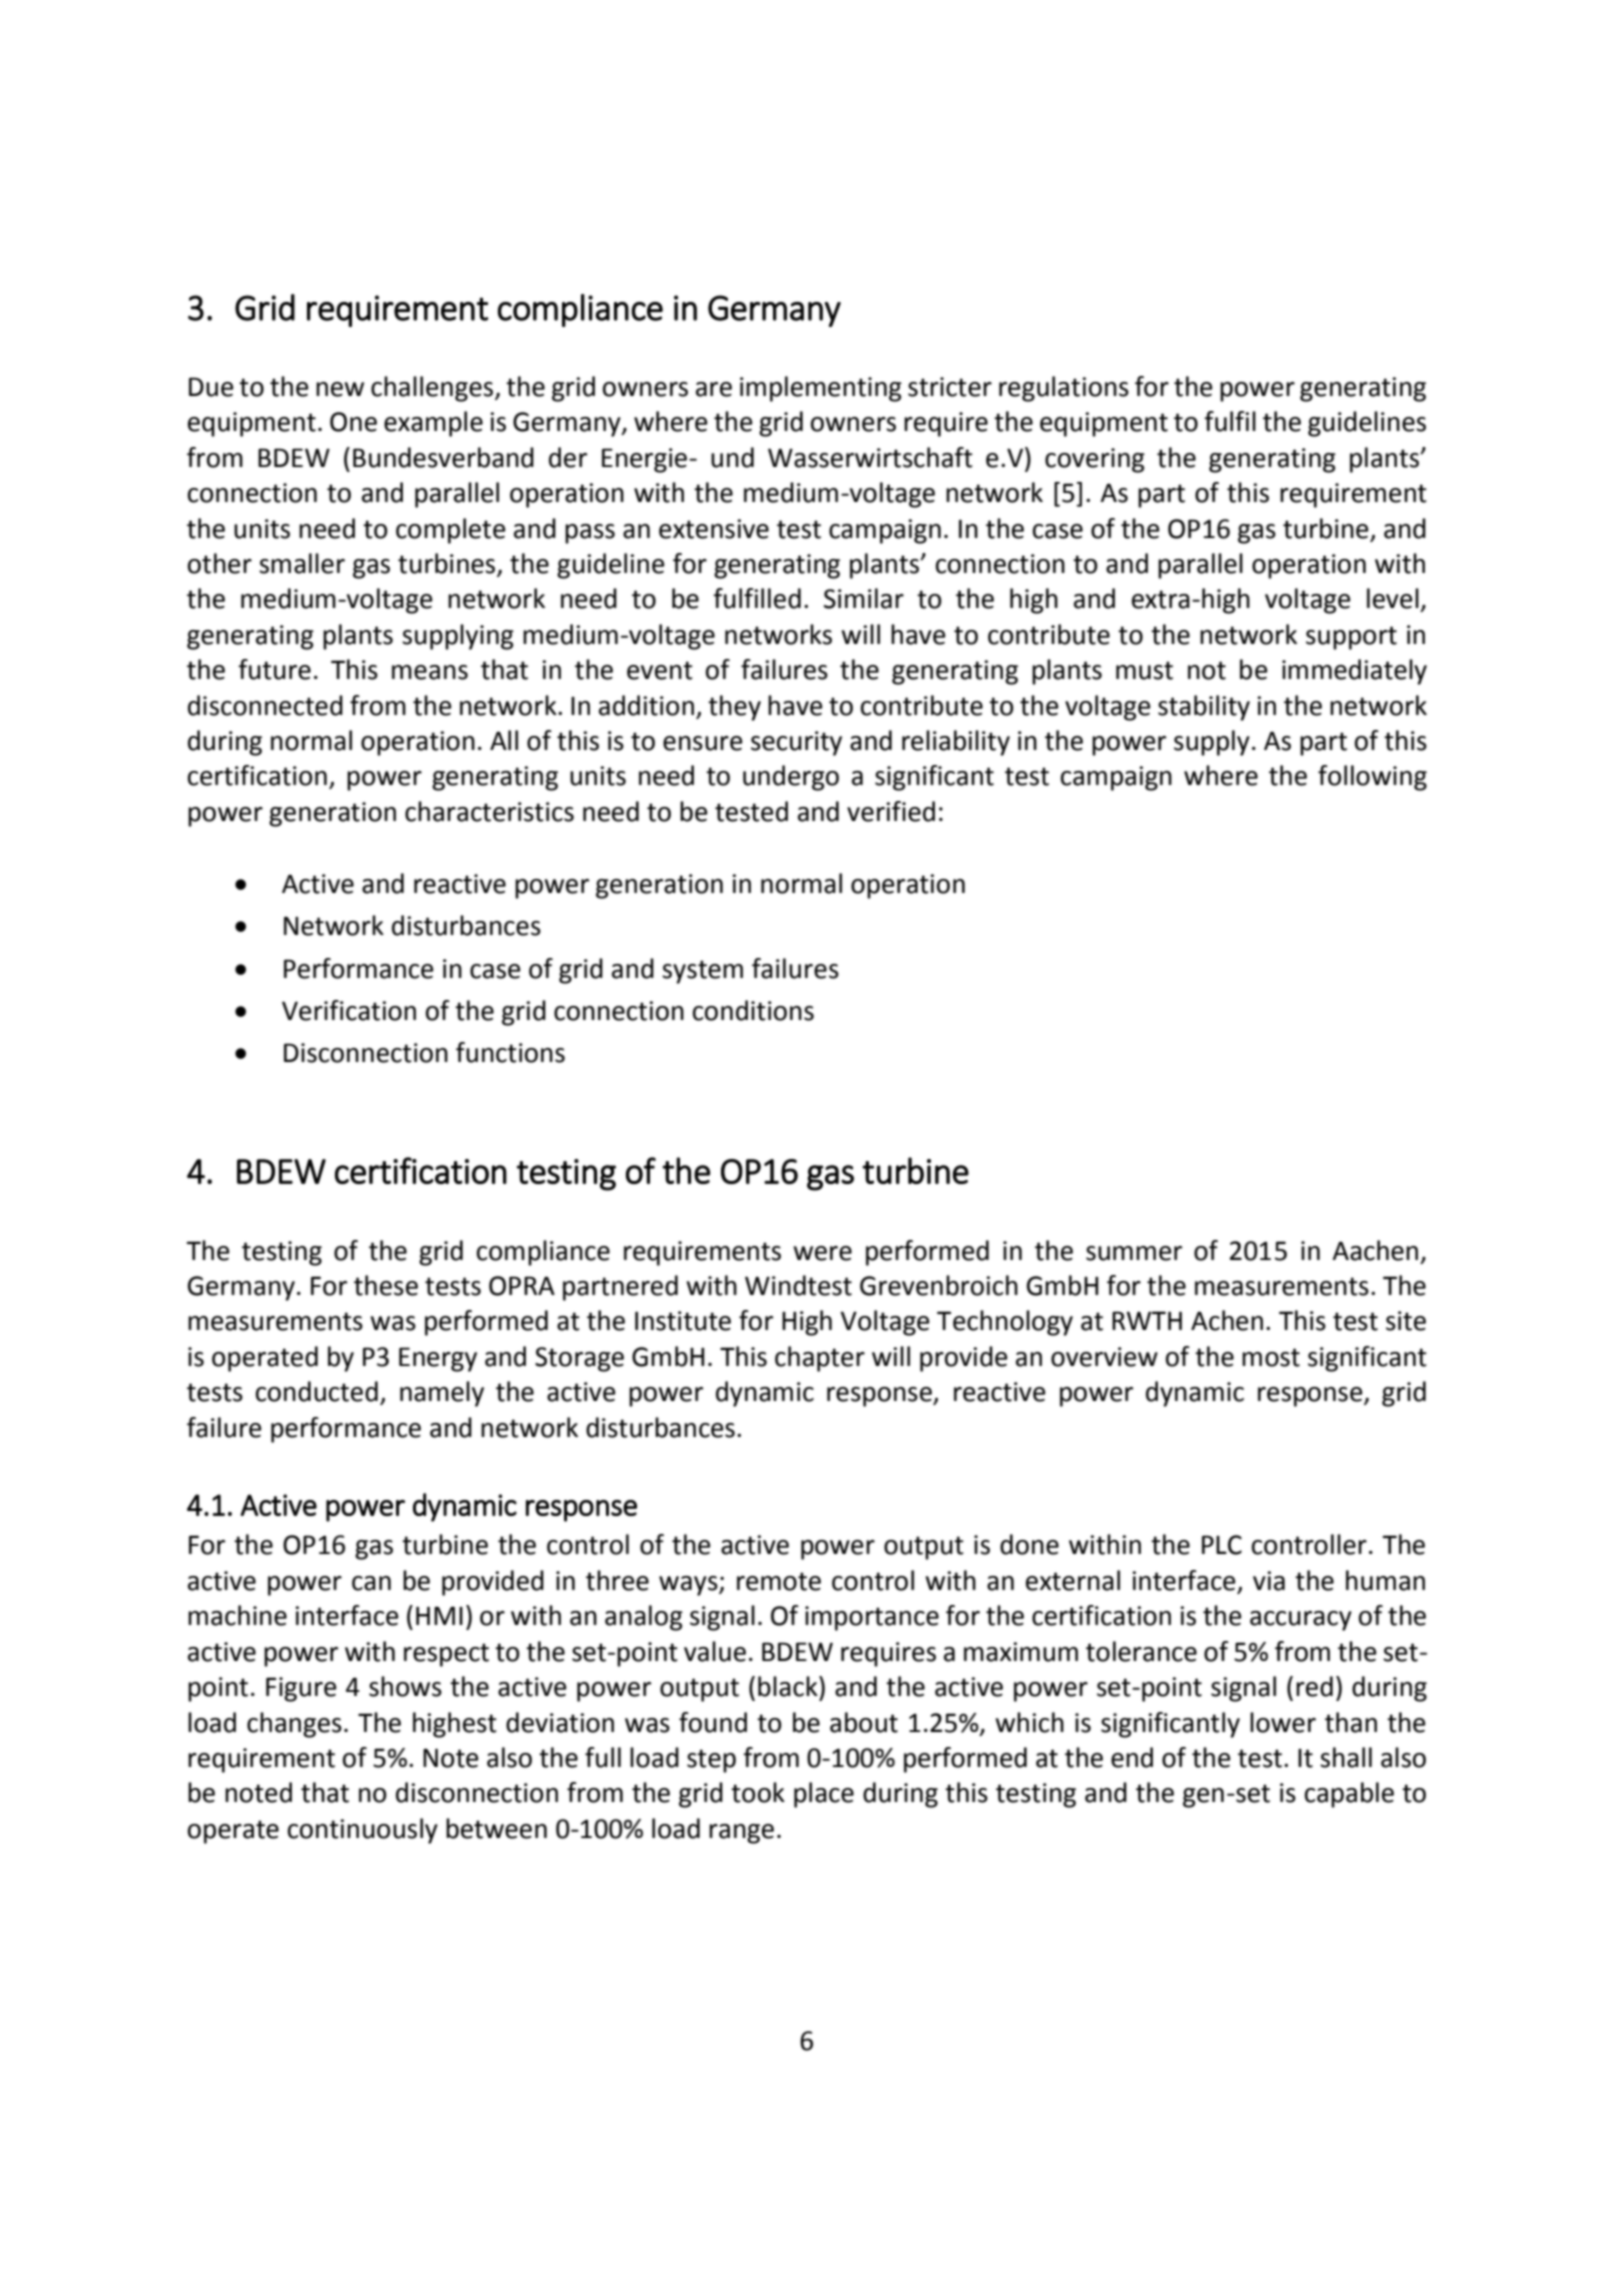  I want to click on covering, so click(1095, 460).
